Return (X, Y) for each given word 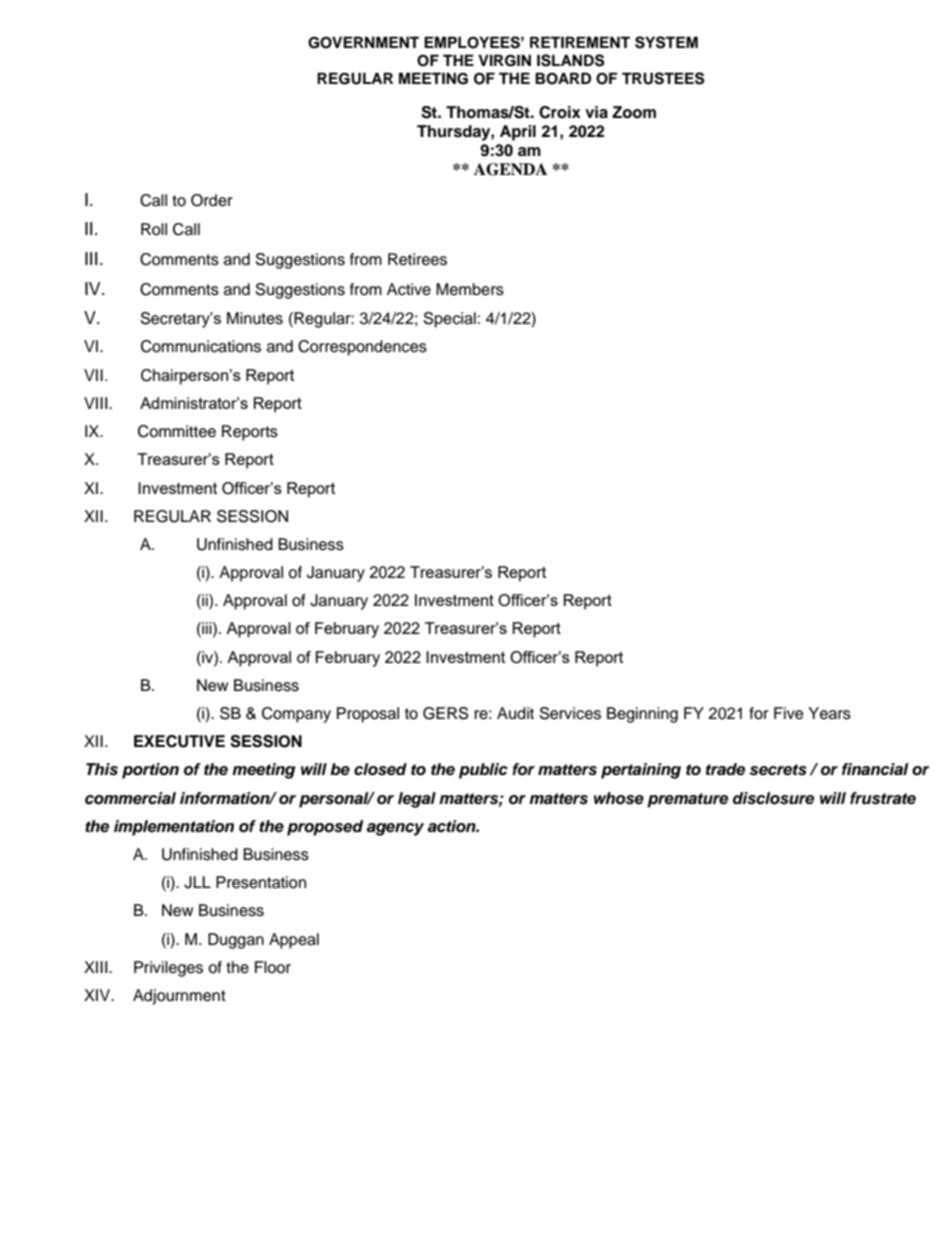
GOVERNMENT (363, 42)
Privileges (168, 969)
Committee (177, 431)
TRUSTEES (663, 78)
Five (788, 713)
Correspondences (362, 348)
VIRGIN (504, 60)
